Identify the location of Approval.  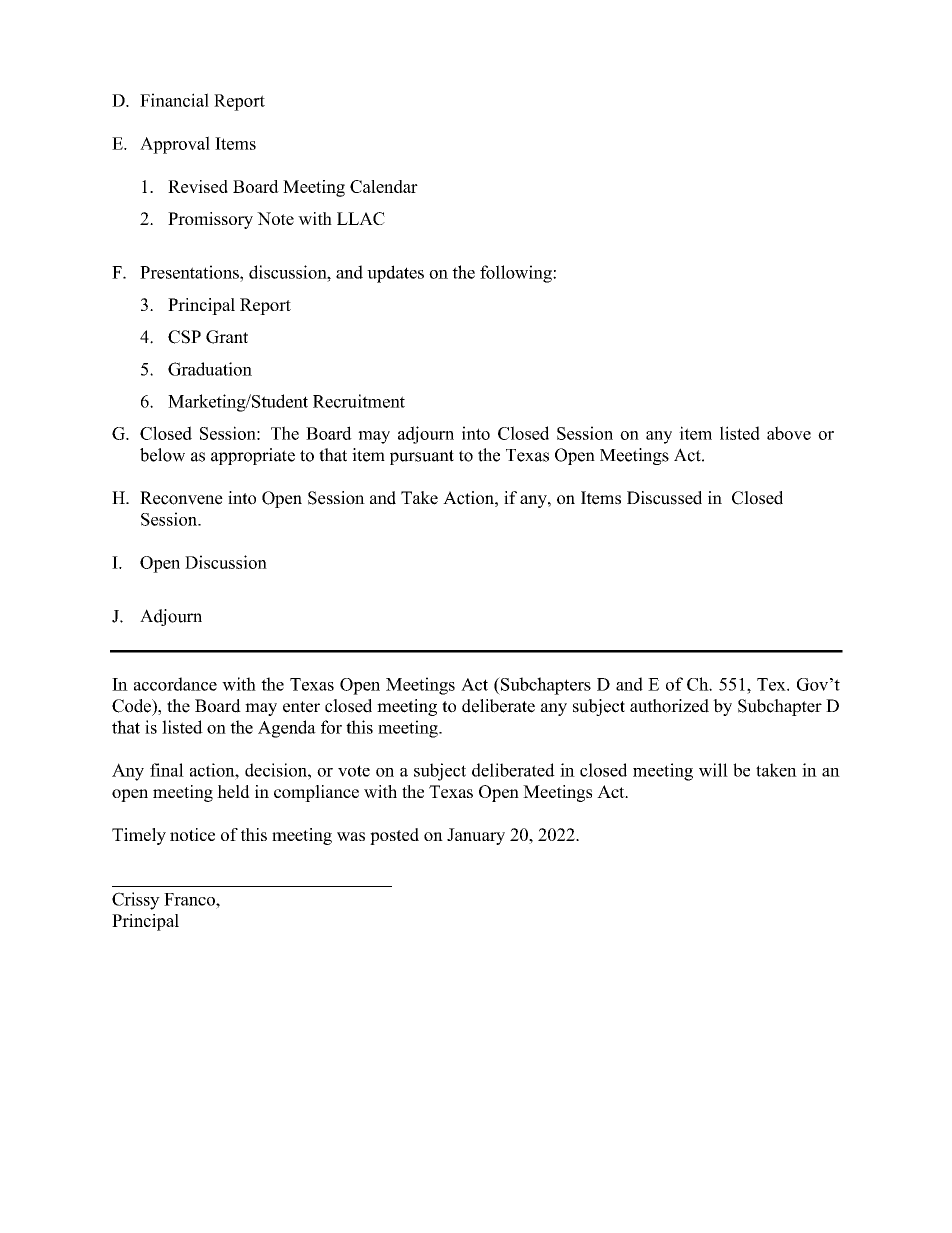
(175, 145).
